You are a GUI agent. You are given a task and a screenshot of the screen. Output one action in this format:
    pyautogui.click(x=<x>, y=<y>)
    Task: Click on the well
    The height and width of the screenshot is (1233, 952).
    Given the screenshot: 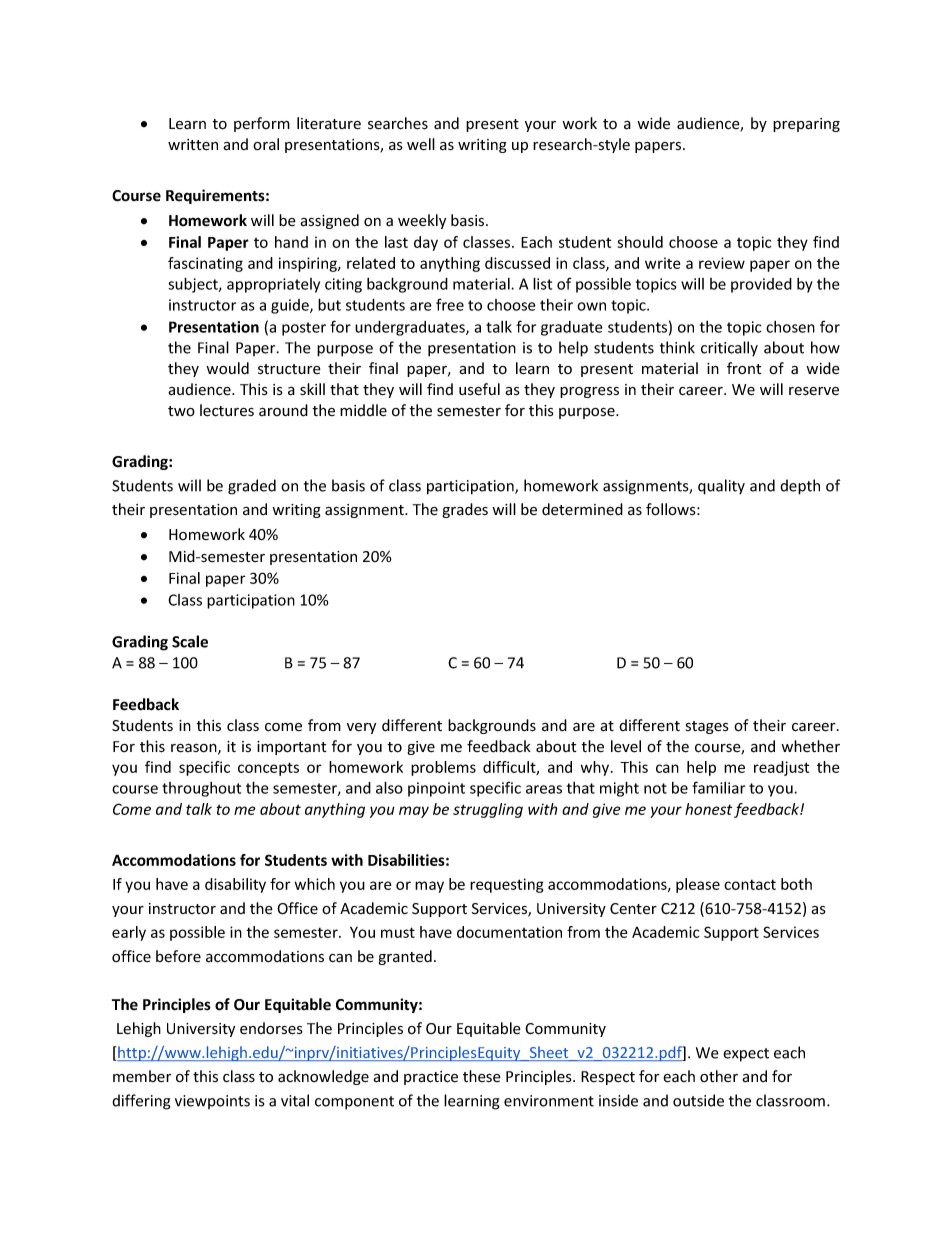 What is the action you would take?
    pyautogui.click(x=421, y=144)
